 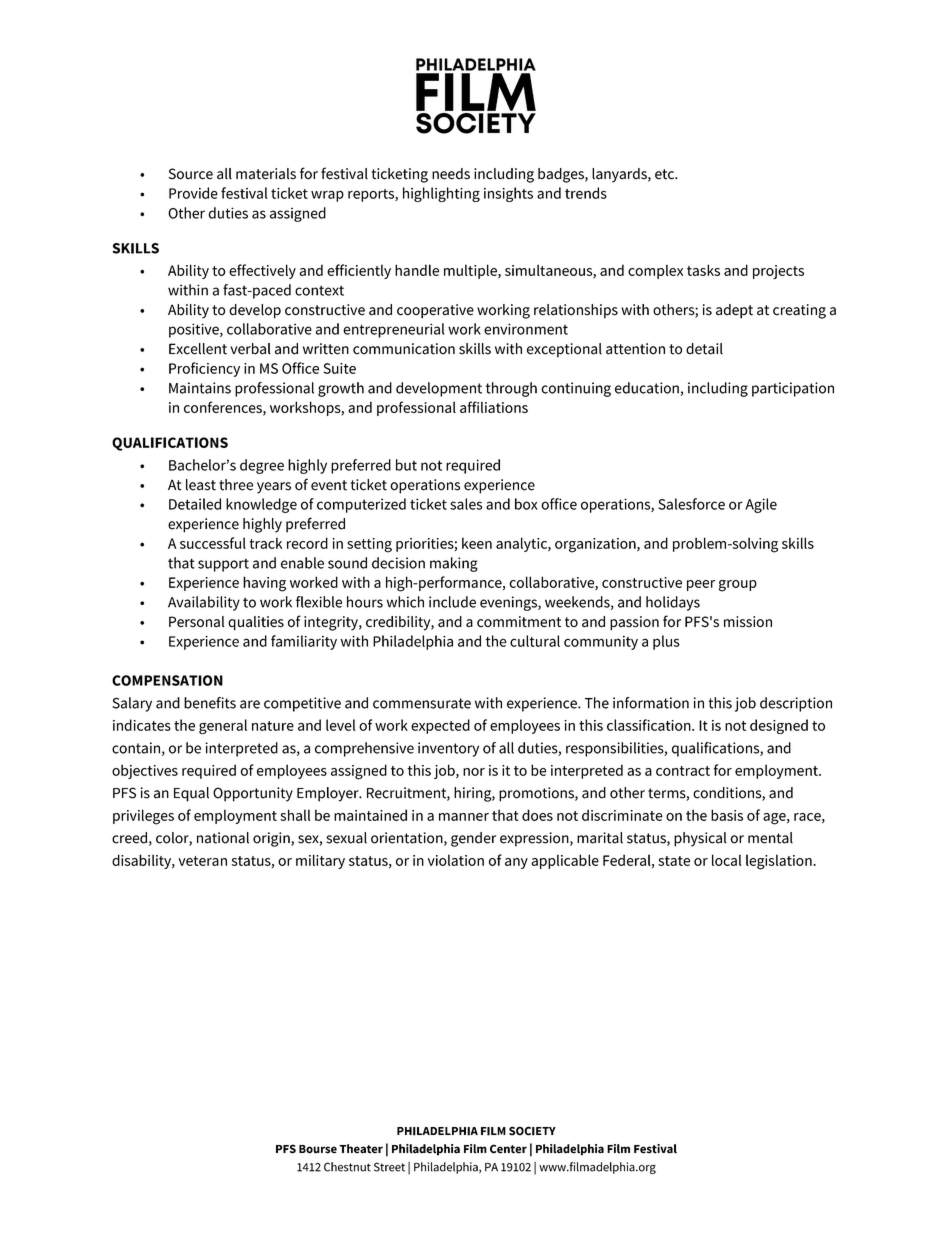 I want to click on Agile, so click(x=761, y=505).
